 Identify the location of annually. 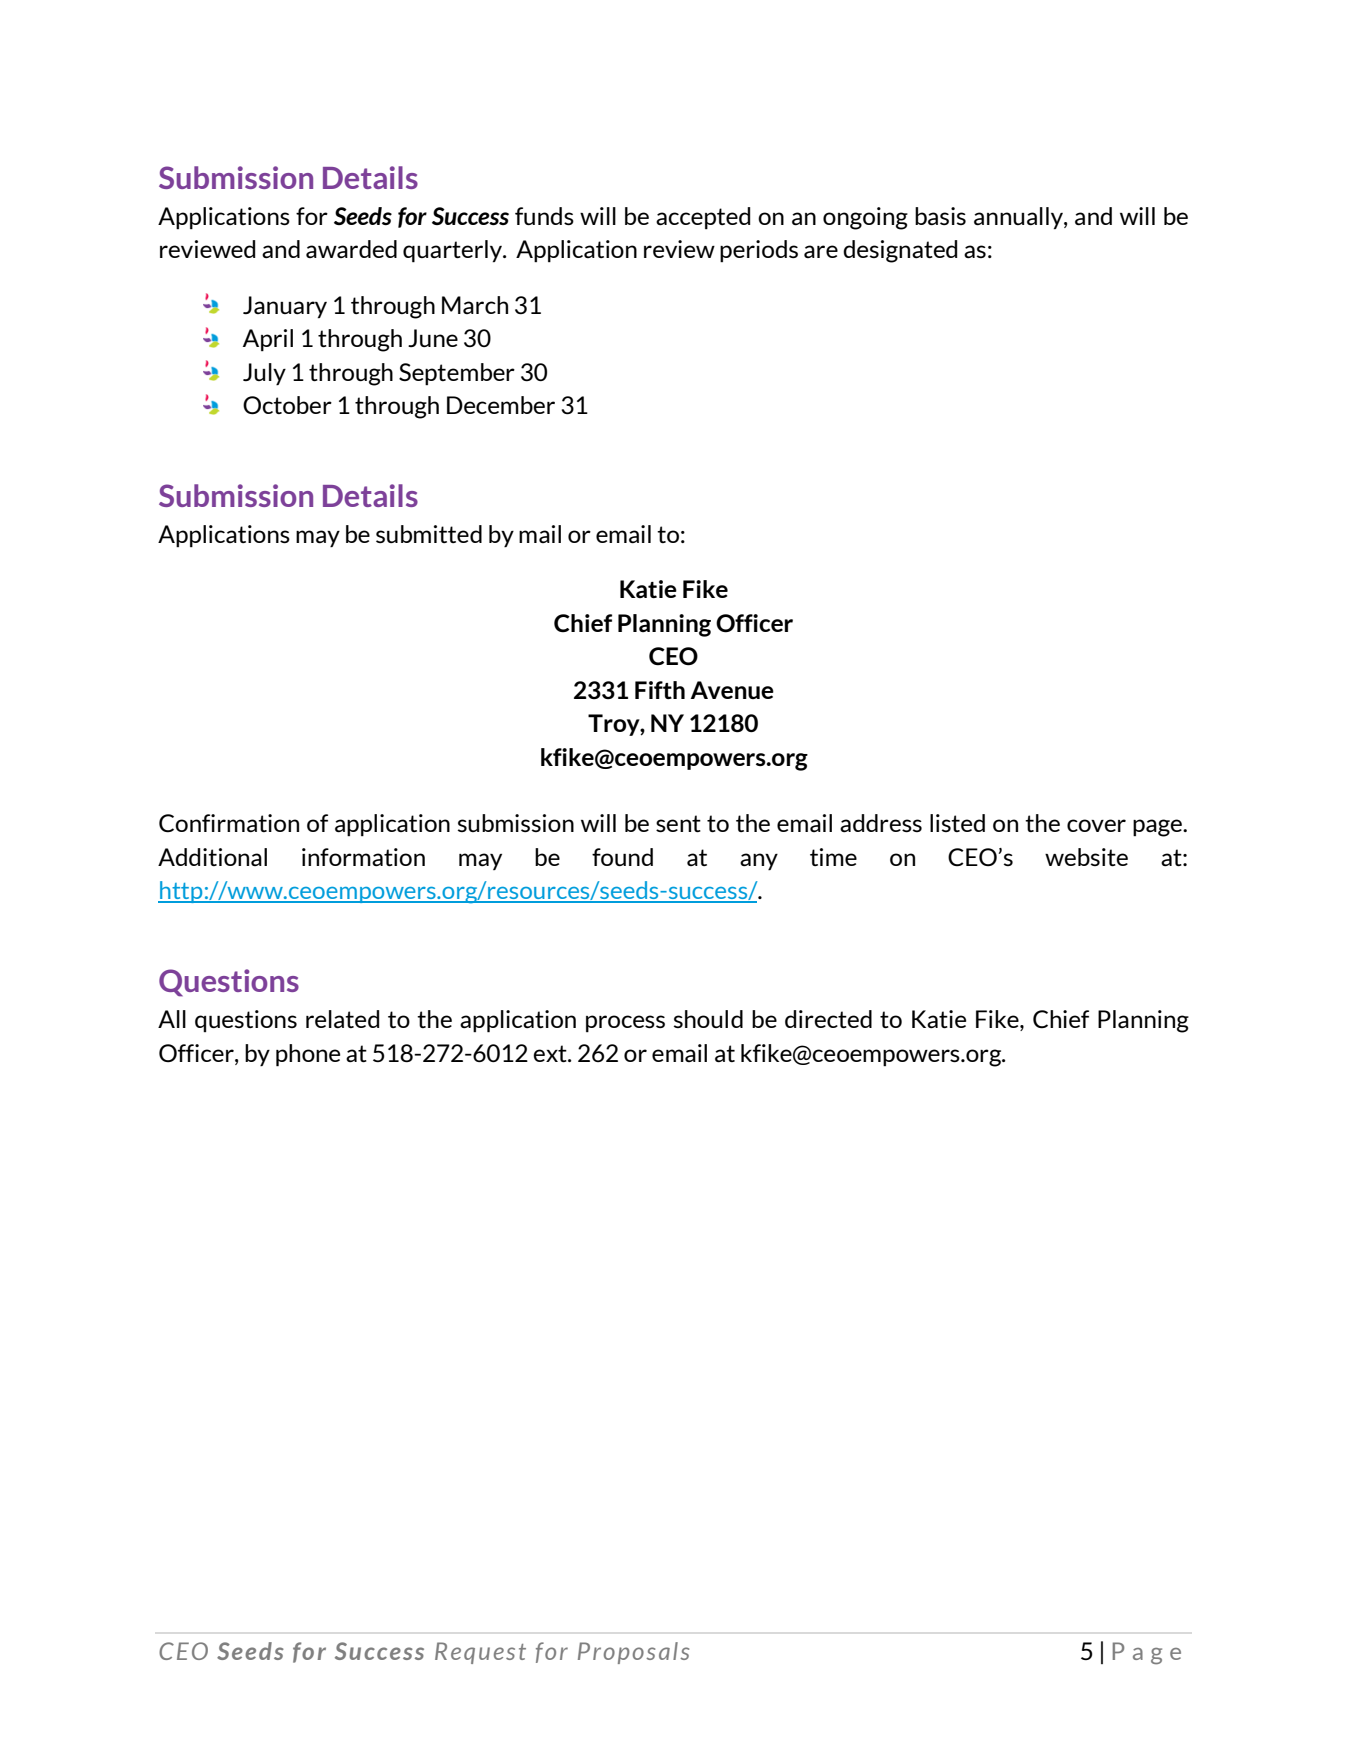
(1019, 218).
